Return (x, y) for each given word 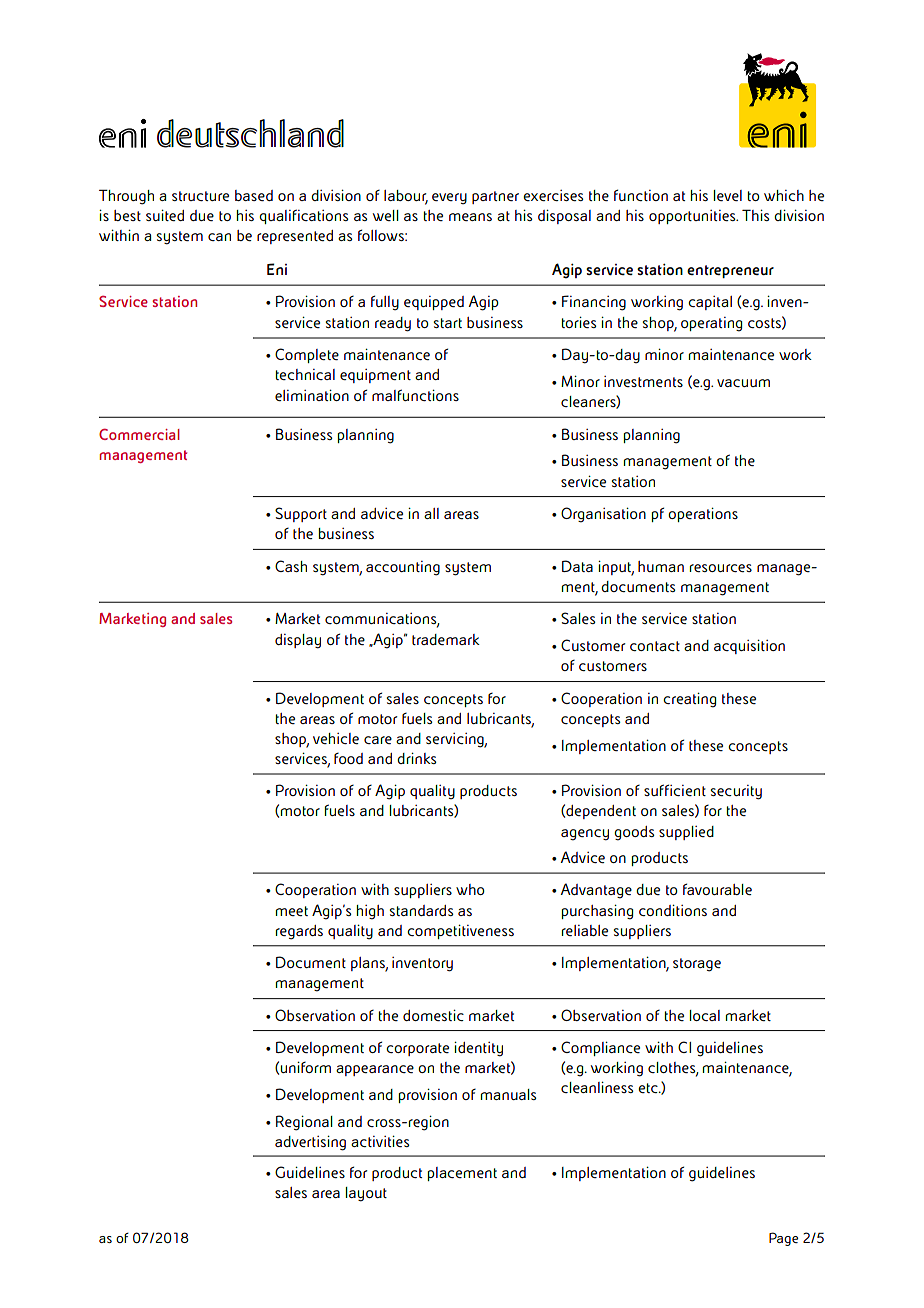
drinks (416, 758)
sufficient (675, 790)
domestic (433, 1015)
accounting (403, 568)
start (448, 323)
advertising (310, 1143)
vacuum (743, 383)
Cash (291, 566)
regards (299, 932)
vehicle (336, 738)
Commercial (139, 434)
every (449, 198)
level (728, 195)
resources (721, 568)
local (705, 1015)
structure (200, 196)
